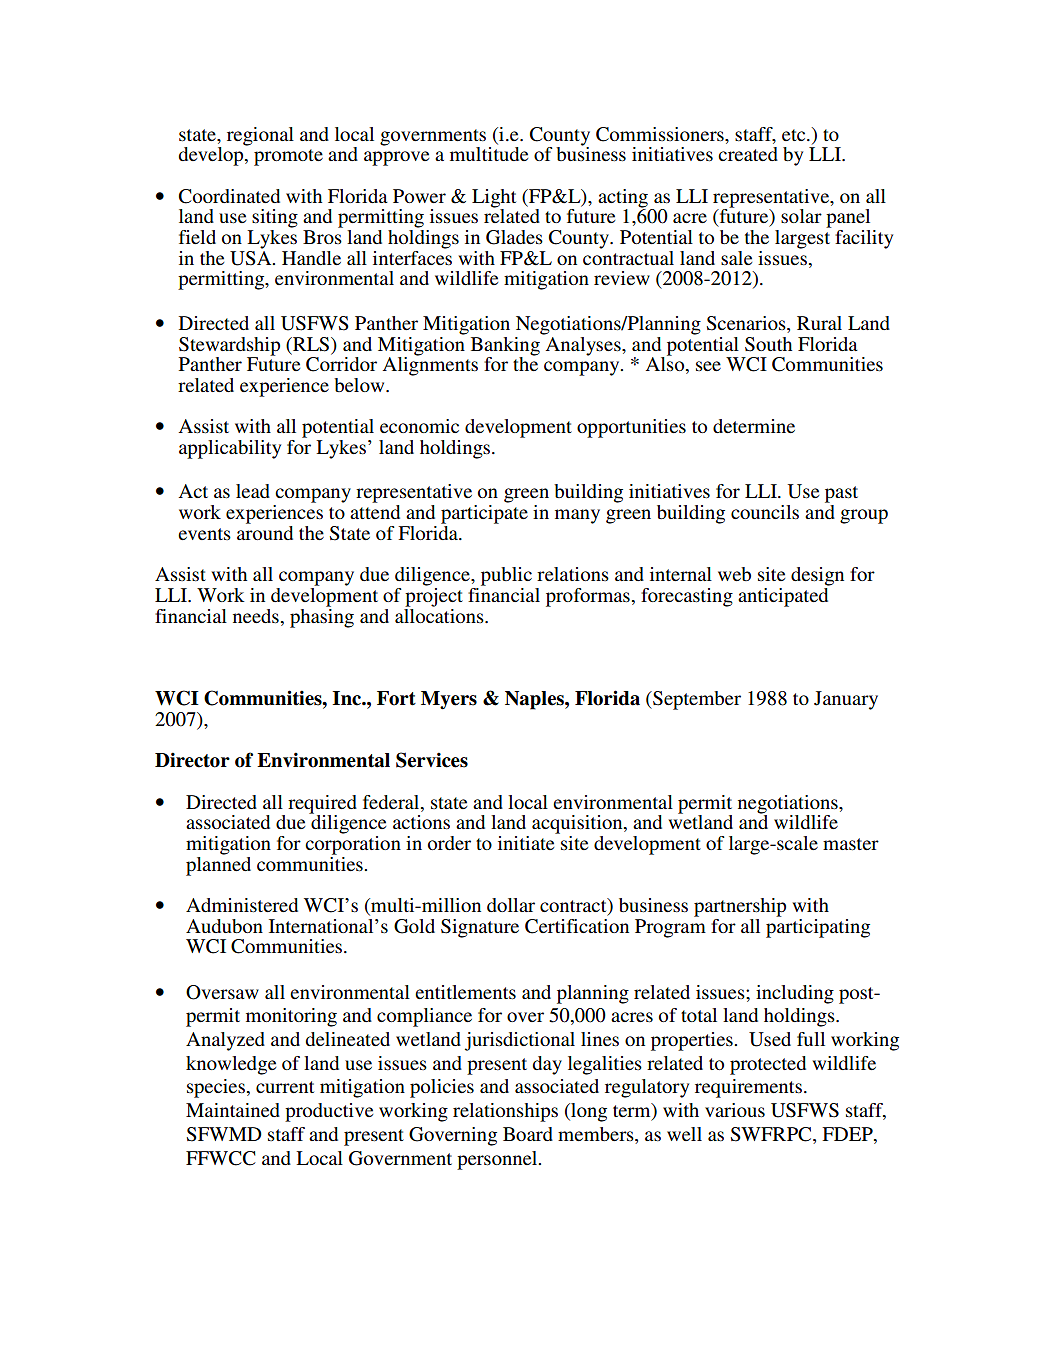 This page has width=1055, height=1365. What do you see at coordinates (224, 926) in the page?
I see `Audubon` at bounding box center [224, 926].
